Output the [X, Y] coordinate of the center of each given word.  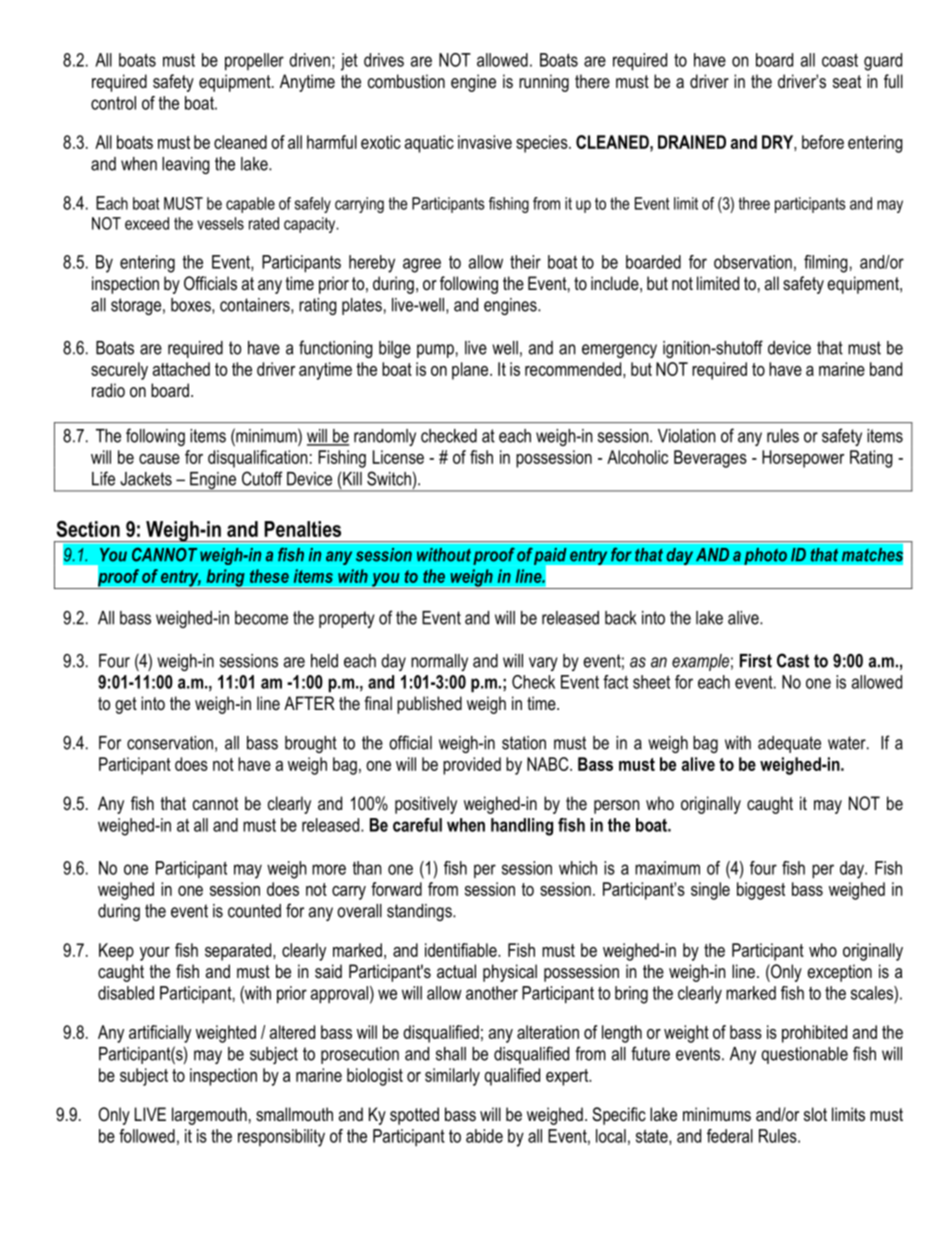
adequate [789, 744]
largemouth [209, 1116]
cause [159, 459]
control [113, 103]
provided [472, 766]
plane [471, 371]
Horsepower [803, 459]
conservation [170, 743]
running [544, 83]
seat [847, 81]
